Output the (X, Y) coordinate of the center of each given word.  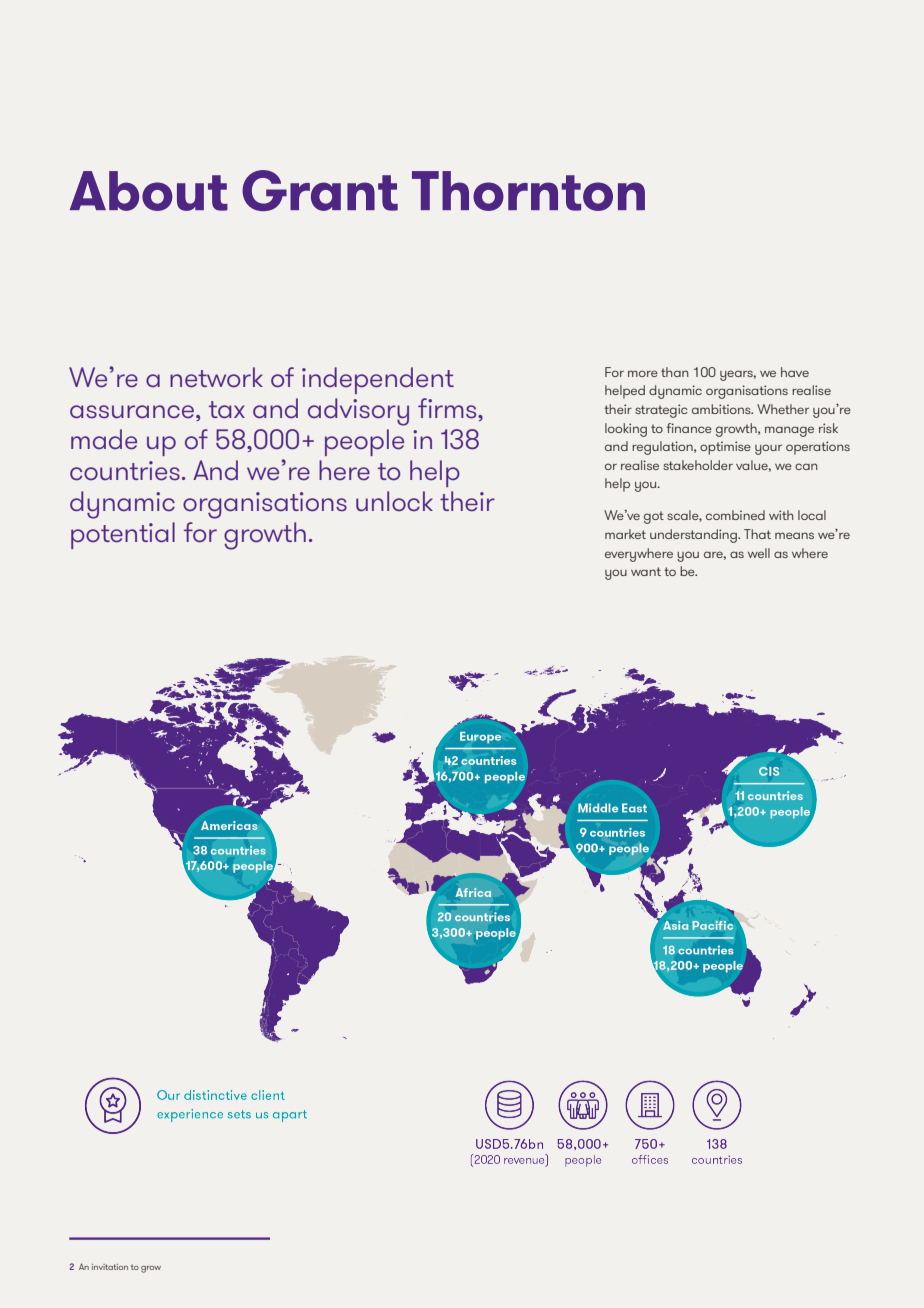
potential (123, 535)
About (149, 191)
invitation (110, 1267)
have (795, 372)
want (646, 571)
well (759, 553)
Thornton (528, 191)
